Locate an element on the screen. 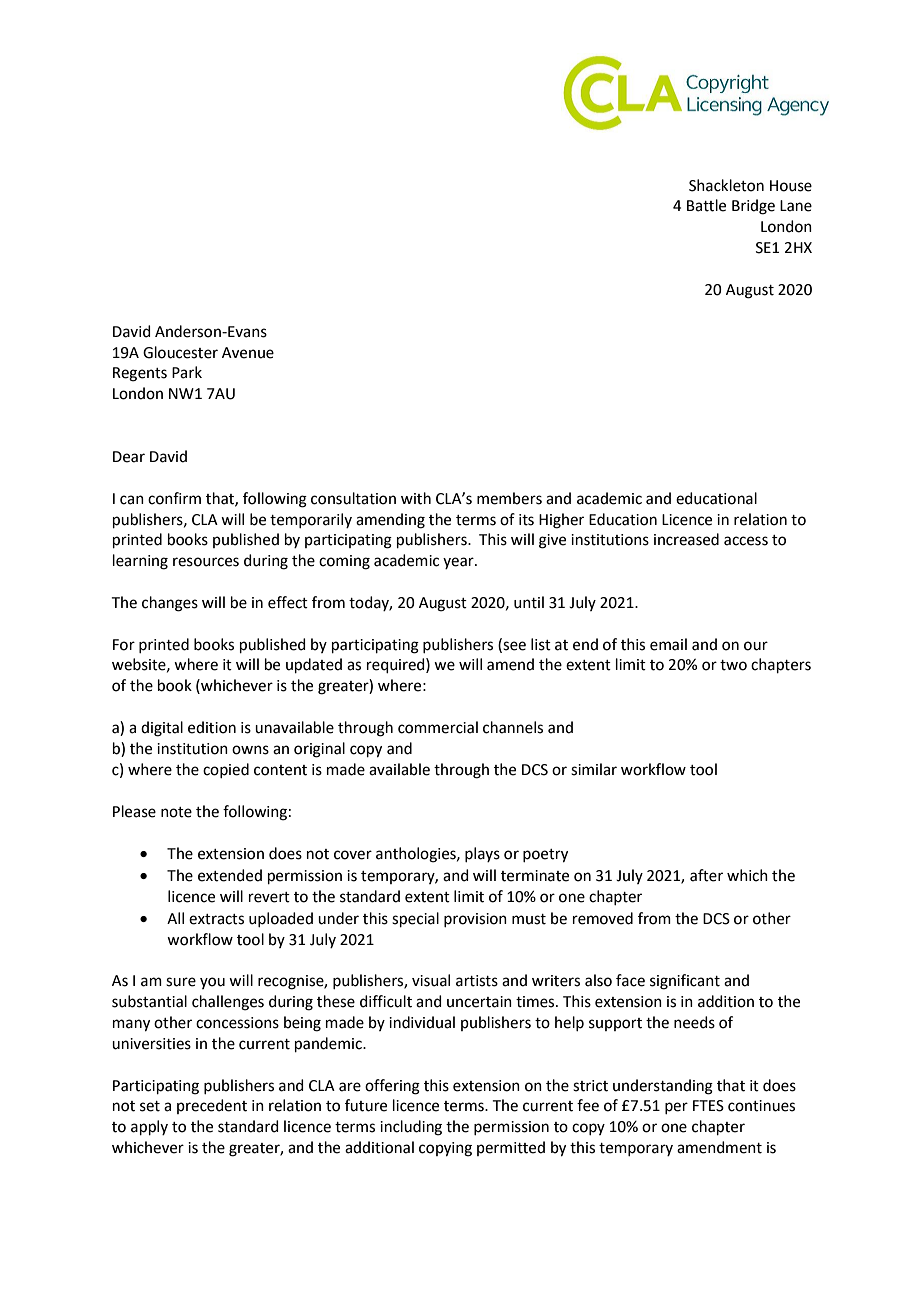 The height and width of the screenshot is (1308, 924). Gloucester is located at coordinates (180, 352).
